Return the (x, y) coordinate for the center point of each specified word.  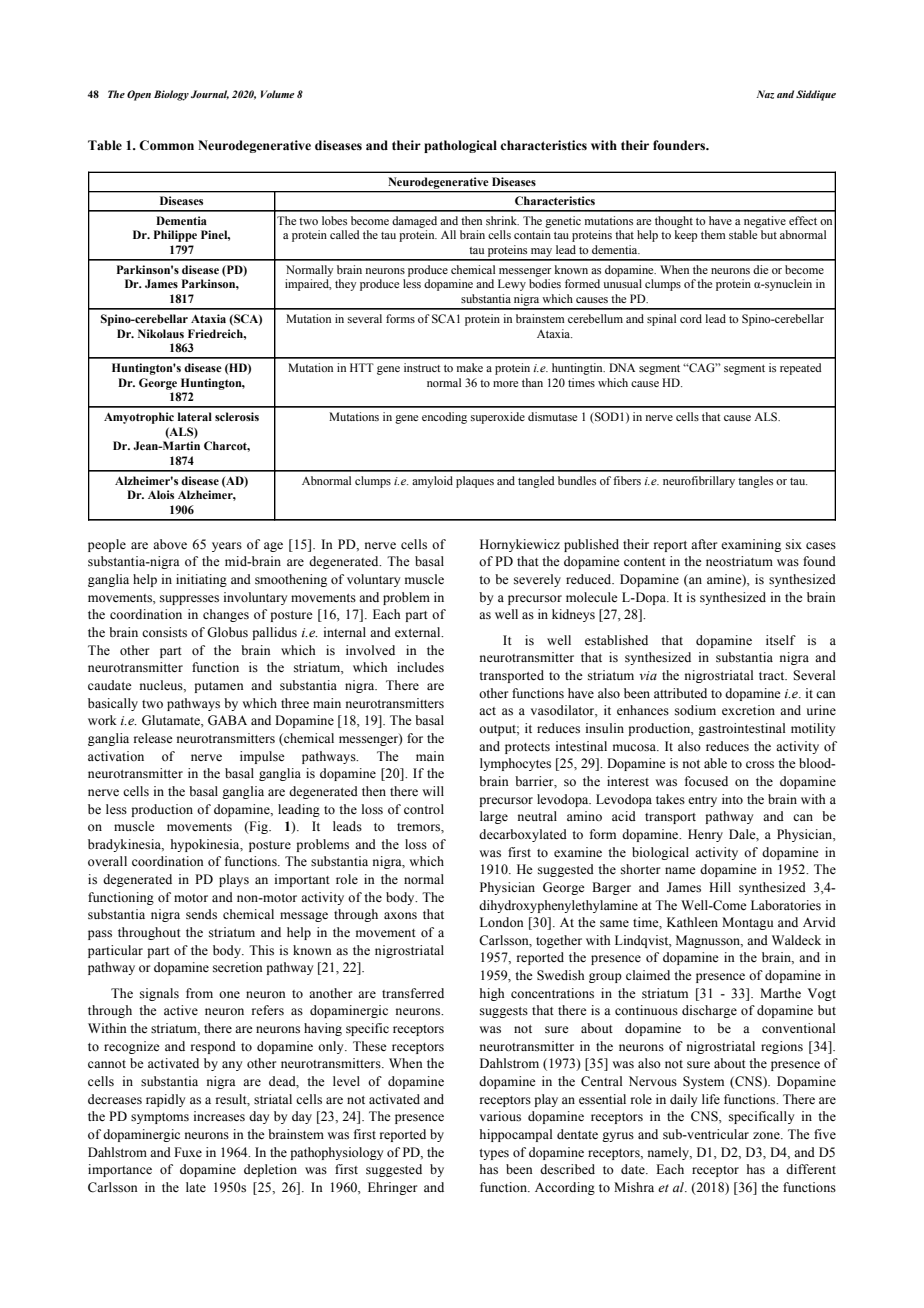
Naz (765, 94)
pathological (460, 146)
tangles (755, 482)
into (732, 799)
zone (767, 1135)
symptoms (160, 1118)
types (494, 1154)
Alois (161, 494)
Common (166, 145)
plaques (475, 482)
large (494, 817)
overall (107, 861)
